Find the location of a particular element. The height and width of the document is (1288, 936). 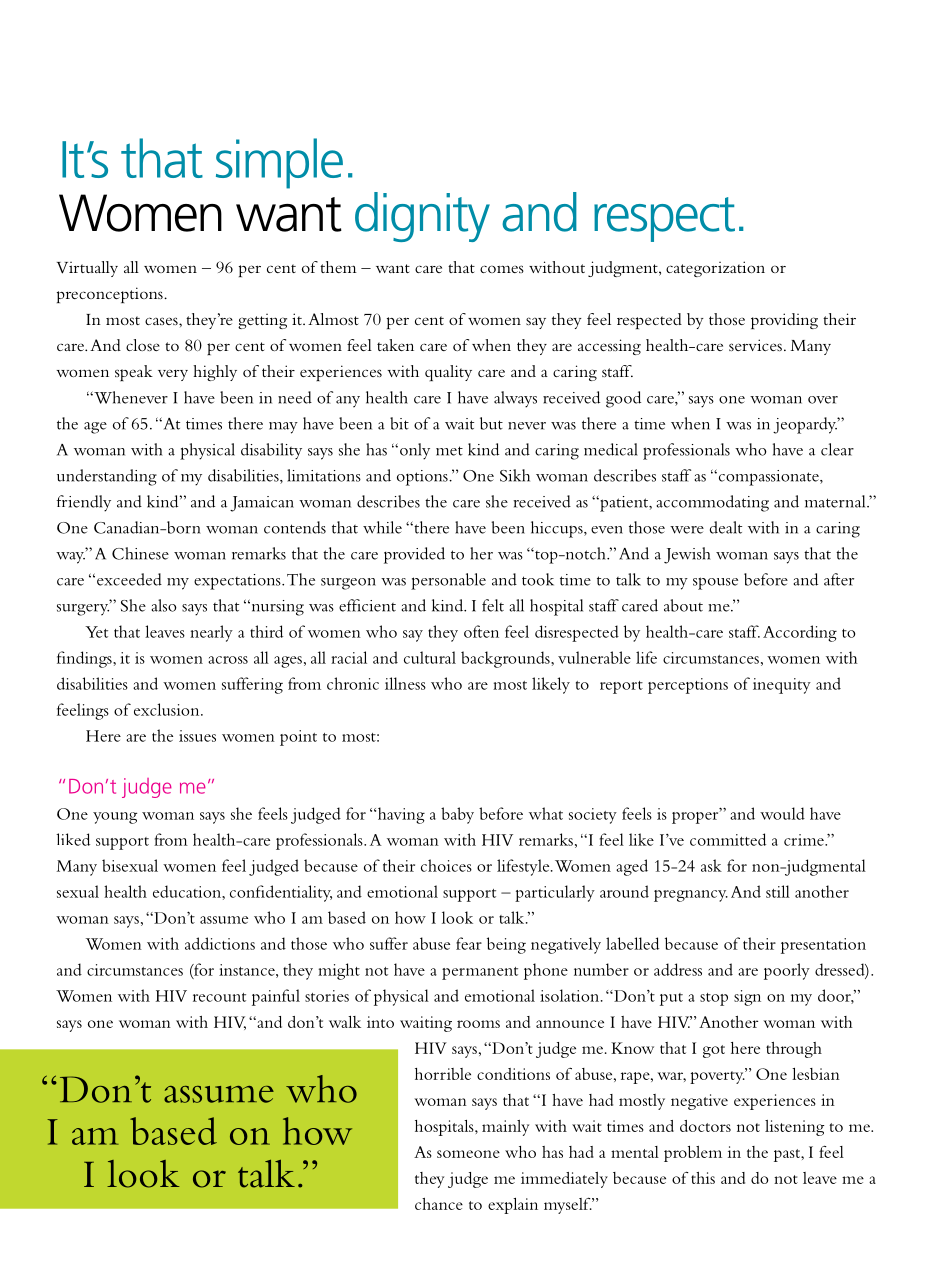

dignity is located at coordinates (422, 217).
